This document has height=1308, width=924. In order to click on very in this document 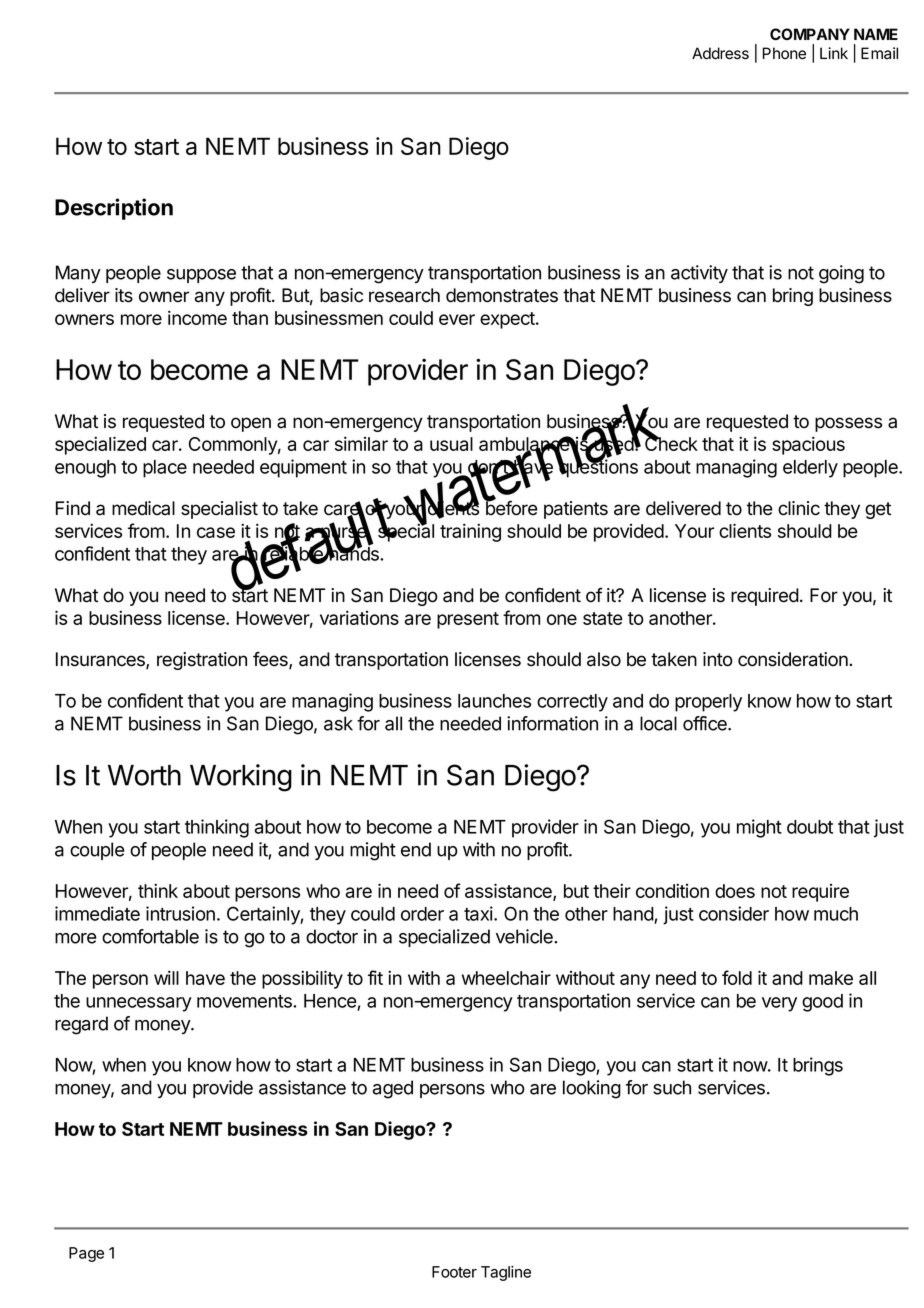, I will do `click(779, 1004)`.
